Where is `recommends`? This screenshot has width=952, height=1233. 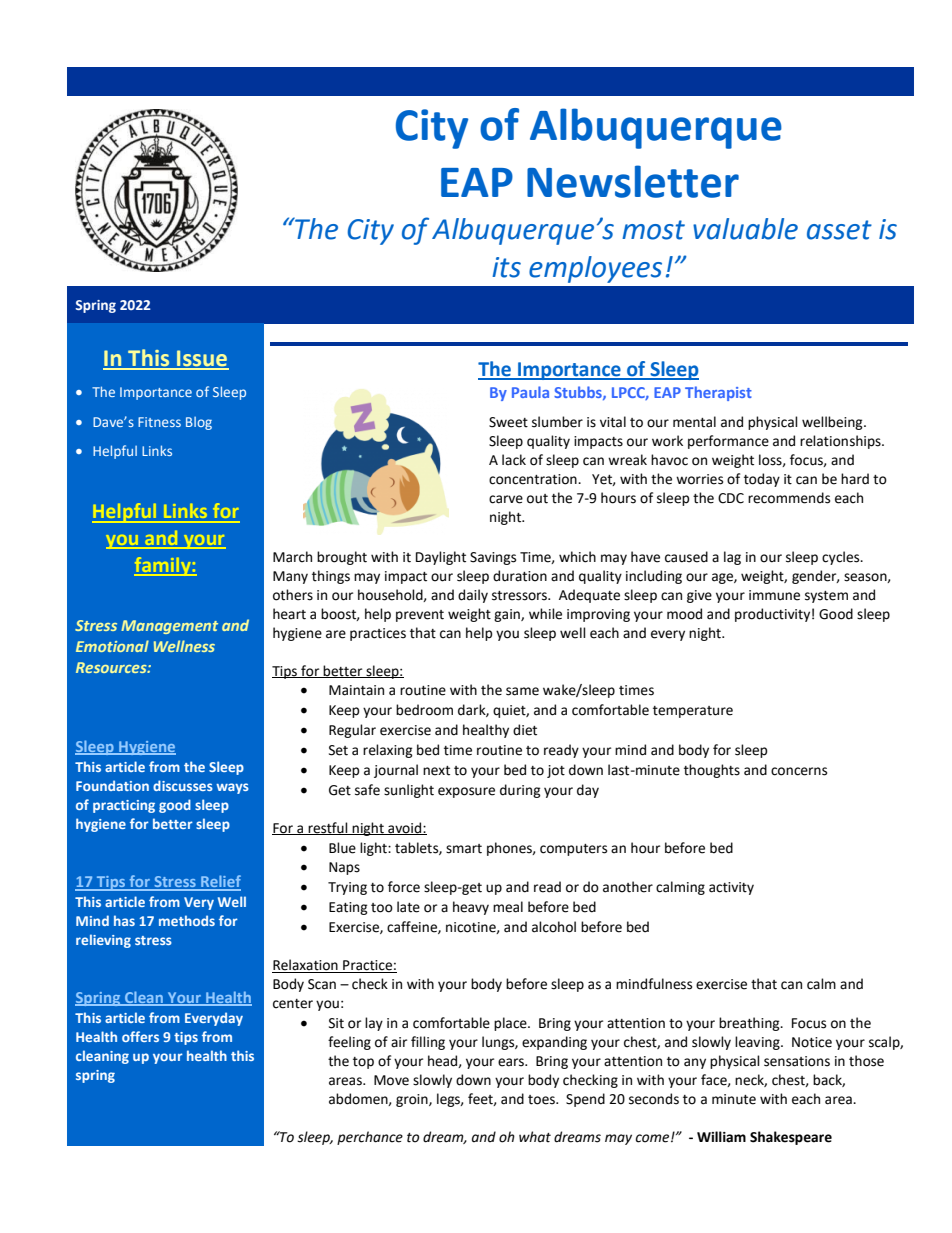 recommends is located at coordinates (789, 498).
